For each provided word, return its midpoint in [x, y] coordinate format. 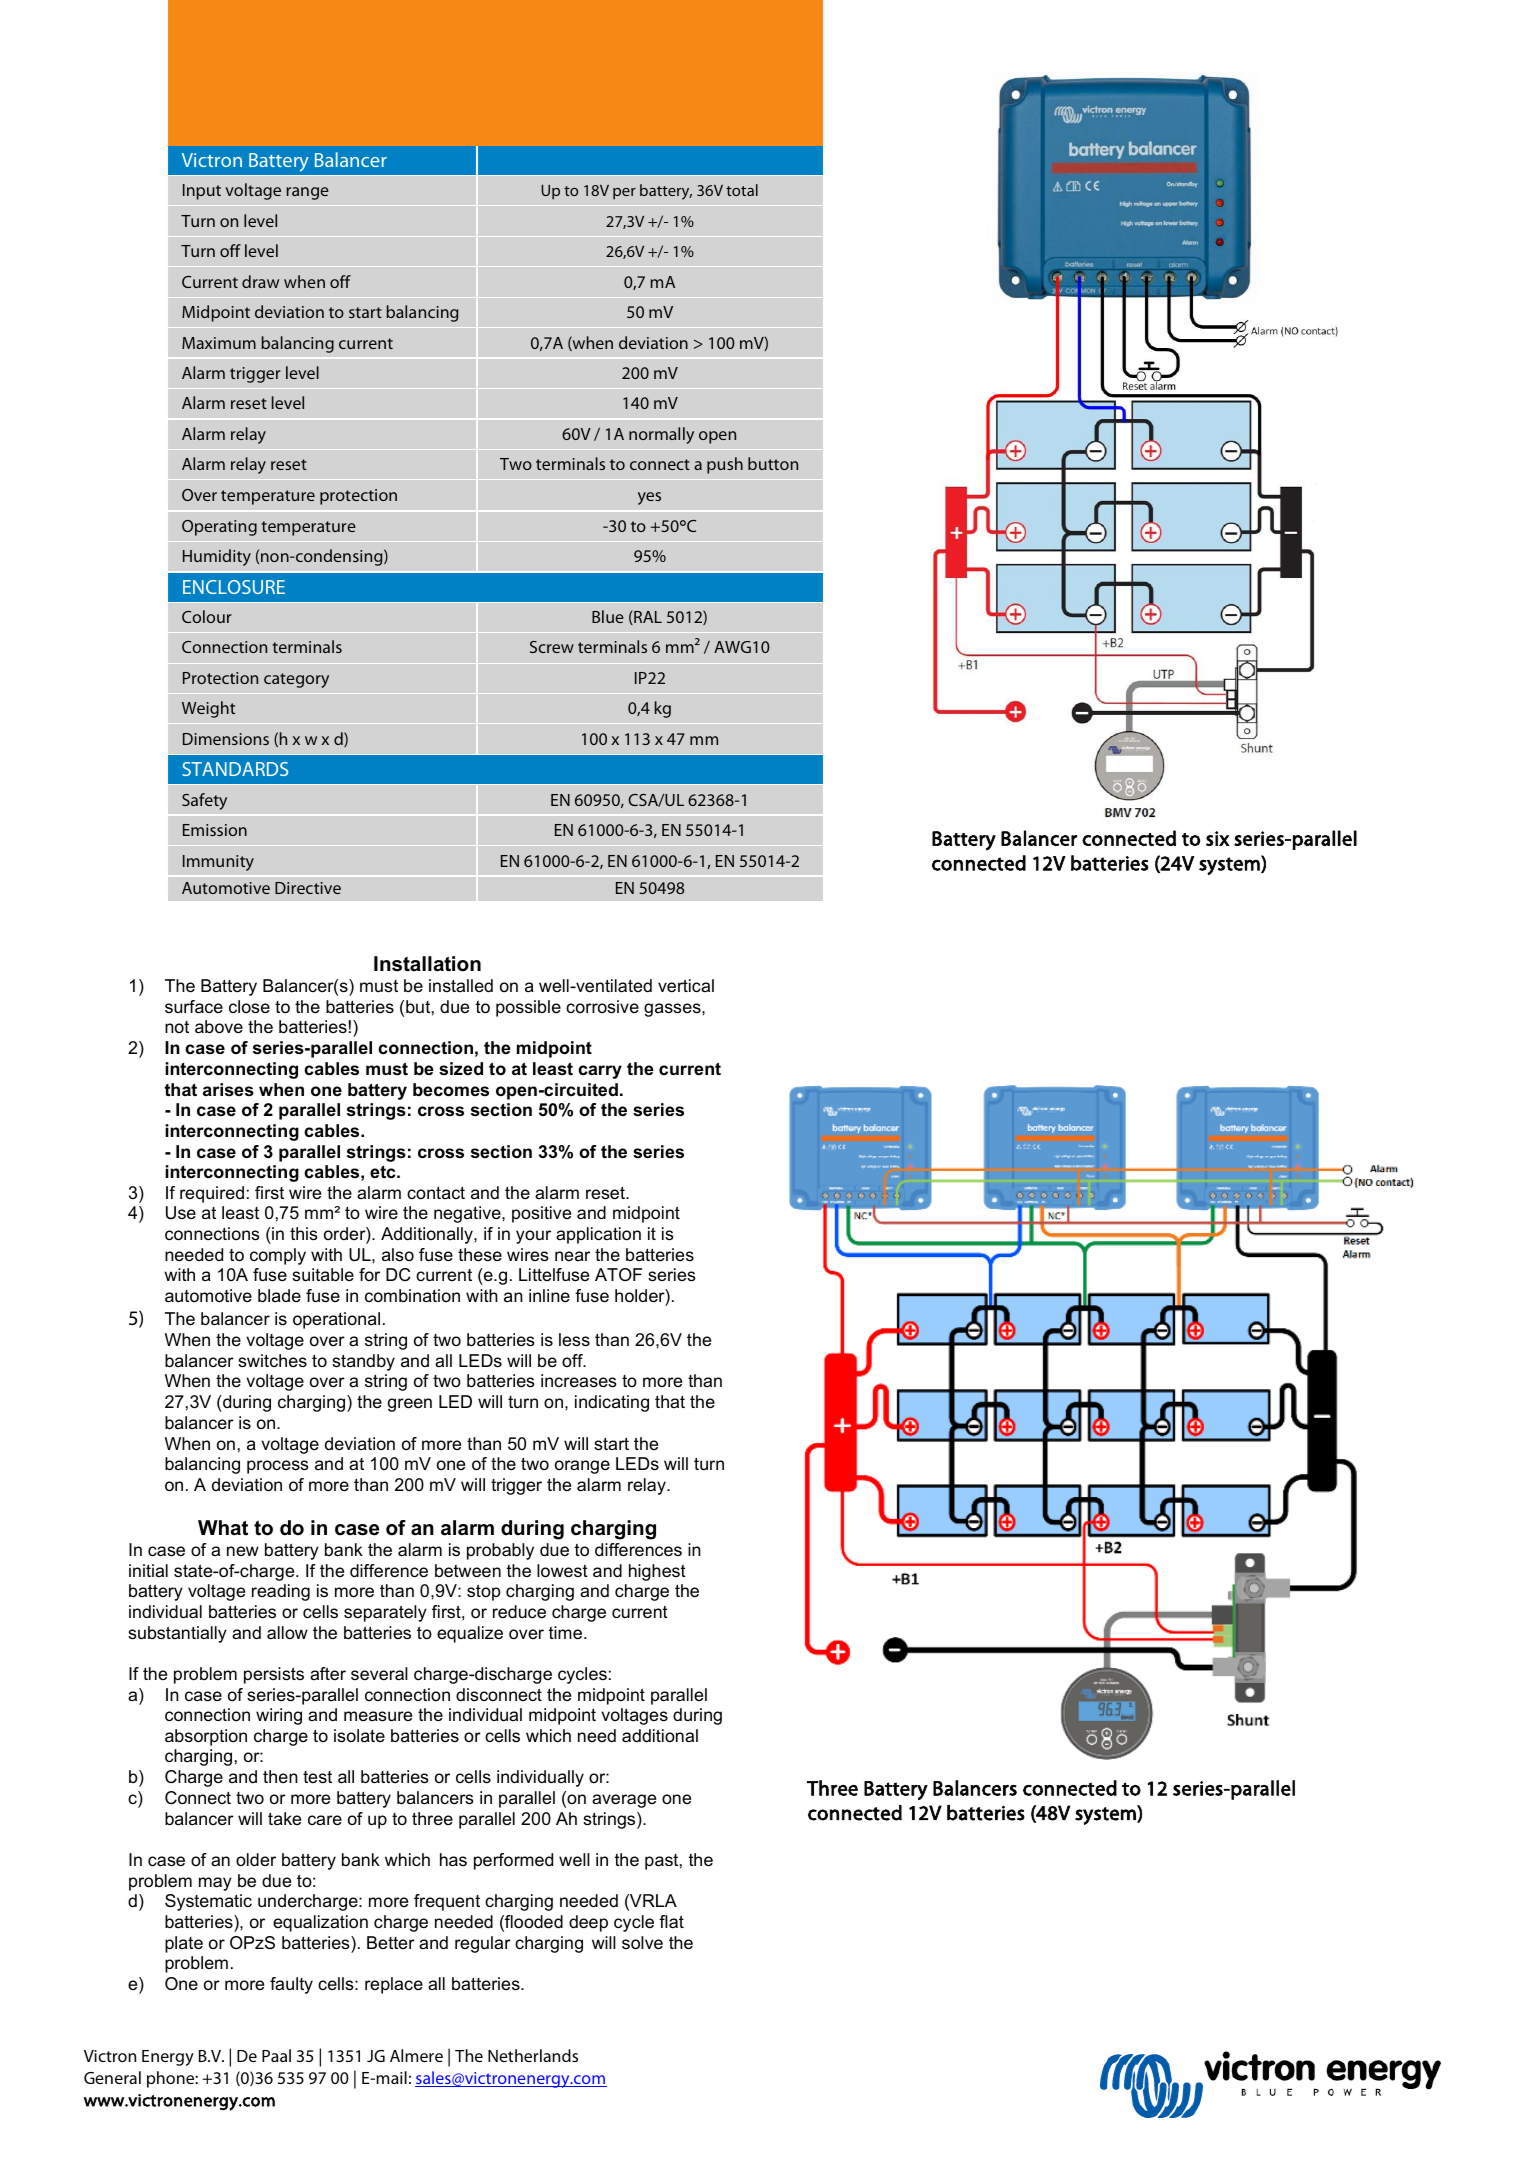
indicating [612, 1403]
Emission [215, 830]
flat [671, 1921]
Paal [276, 2055]
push [725, 465]
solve [642, 1943]
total [742, 190]
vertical [686, 986]
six [1218, 838]
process [278, 1467]
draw [260, 281]
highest [657, 1572]
